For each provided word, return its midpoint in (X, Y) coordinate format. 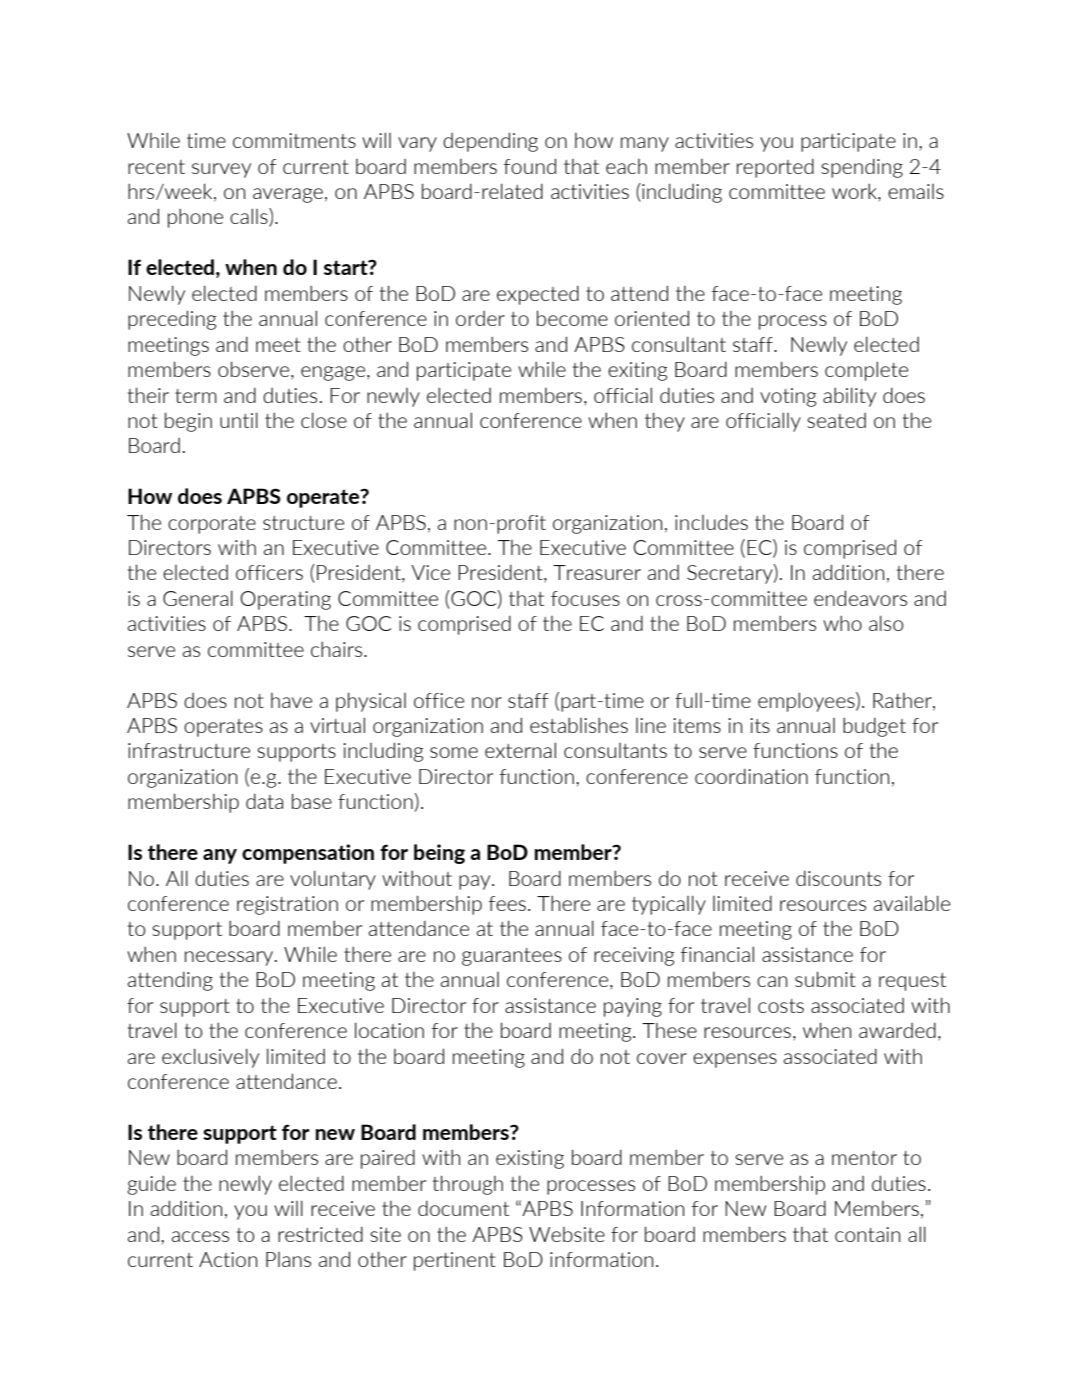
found (530, 166)
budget (874, 727)
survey (221, 170)
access (200, 1236)
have (291, 700)
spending (862, 168)
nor (487, 702)
